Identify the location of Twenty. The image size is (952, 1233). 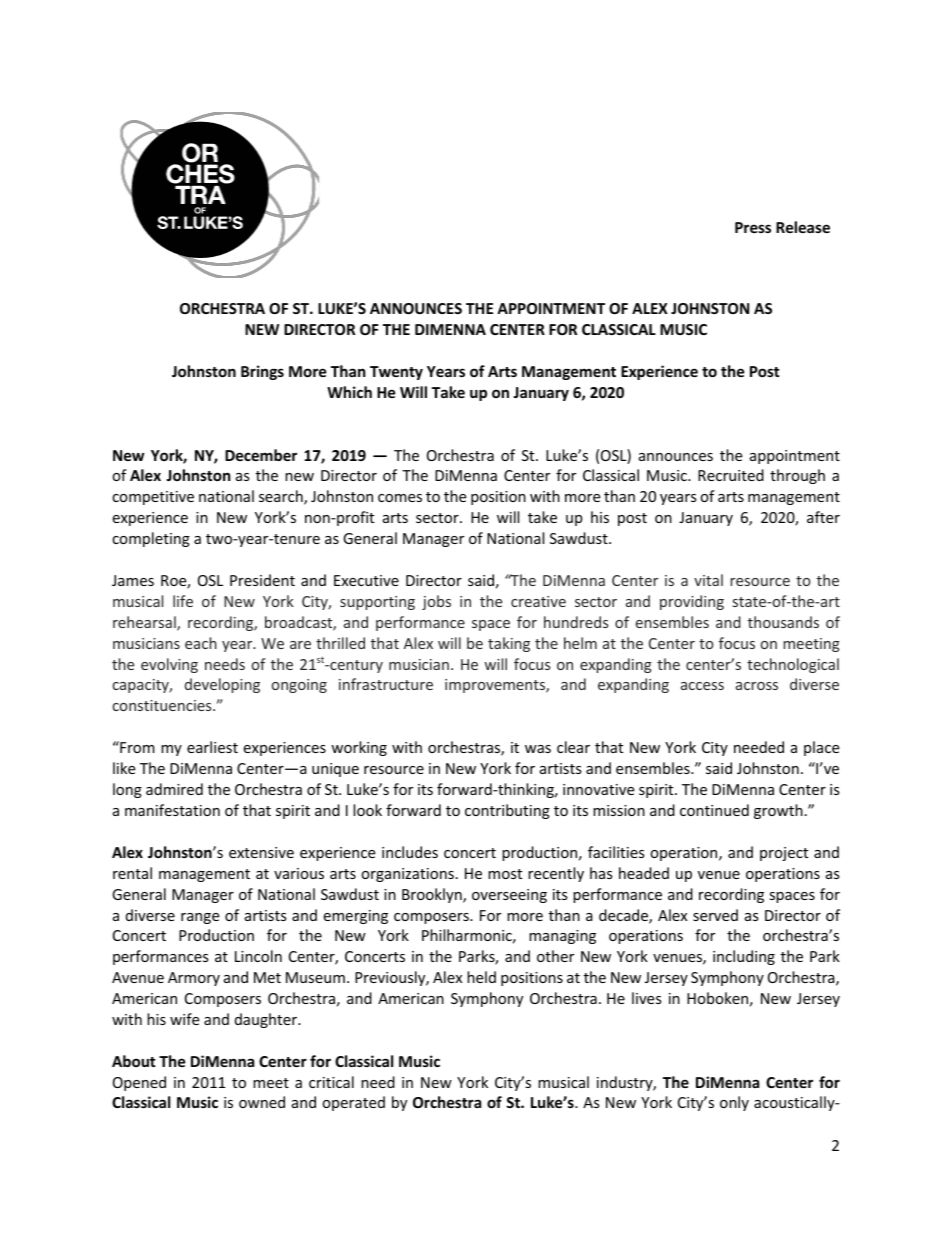
(396, 373).
